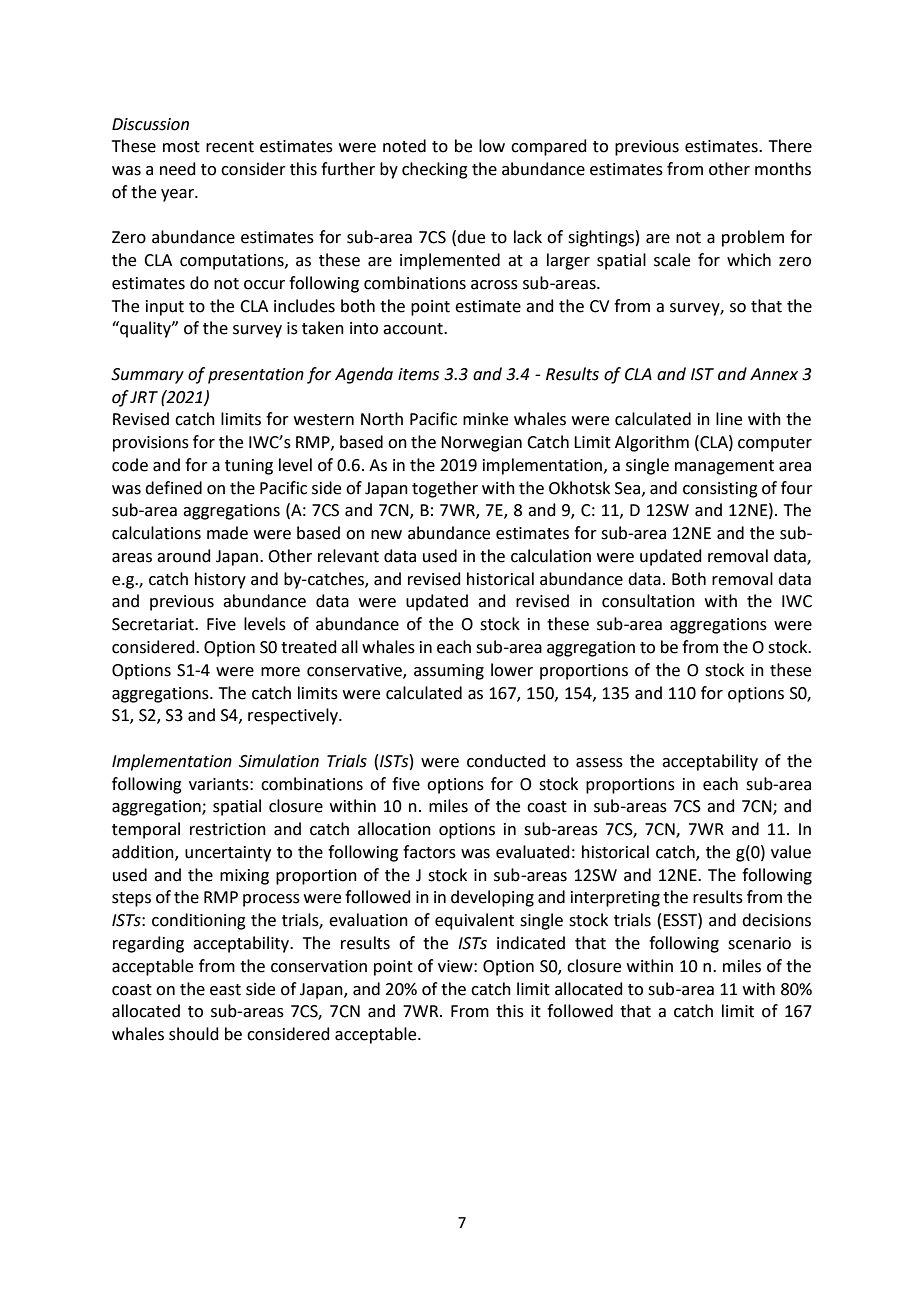 The image size is (924, 1308). I want to click on conducted, so click(506, 761).
